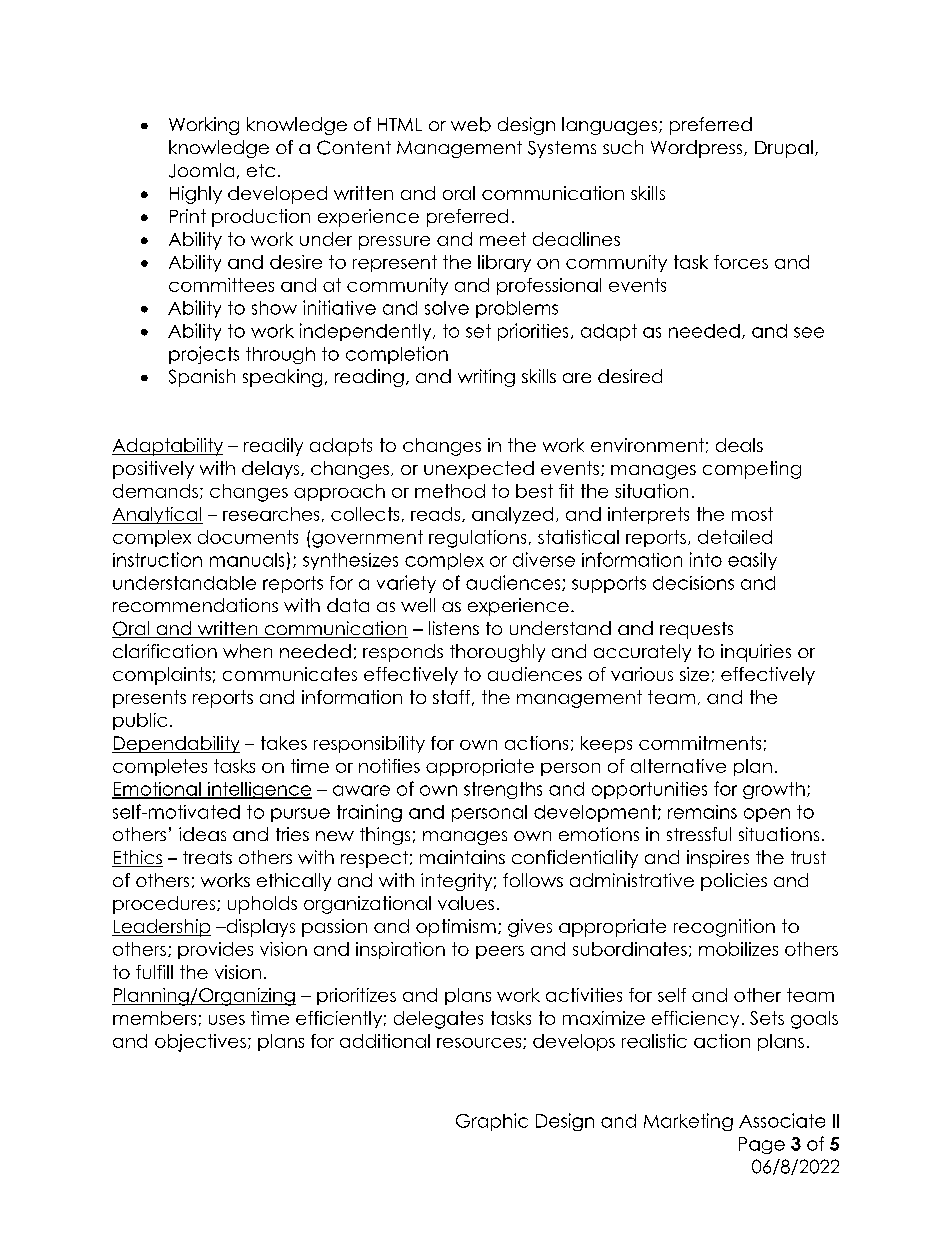 The image size is (952, 1233). Describe the element at coordinates (752, 470) in the document. I see `competing` at that location.
